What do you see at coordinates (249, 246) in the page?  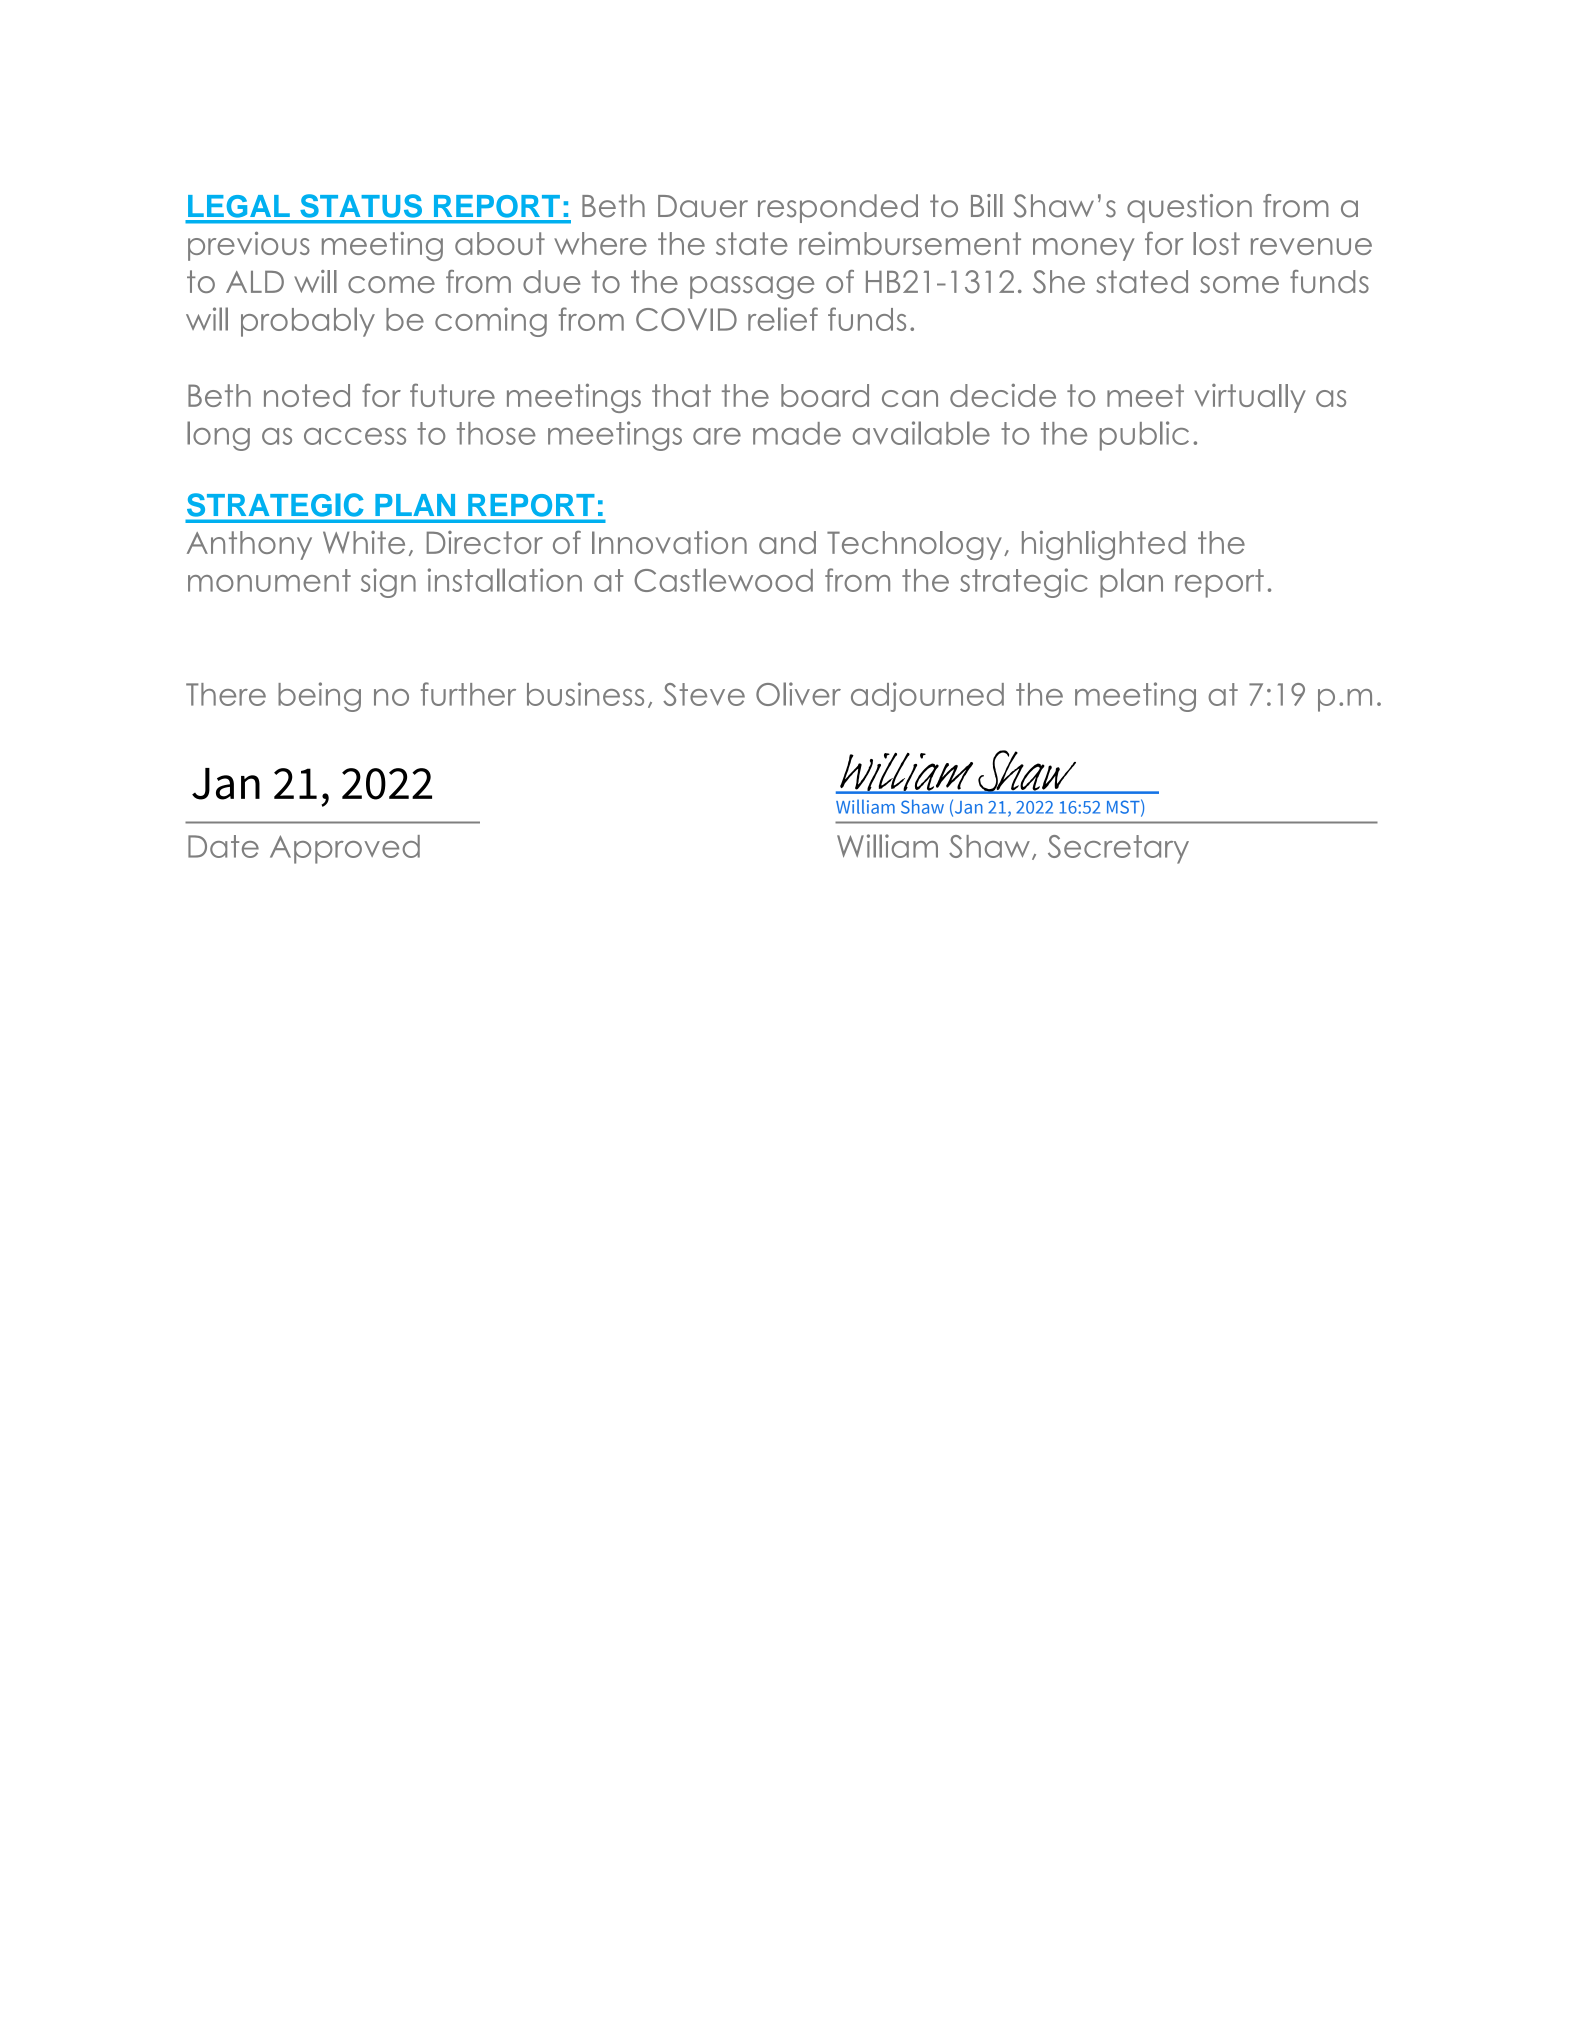 I see `previous` at bounding box center [249, 246].
